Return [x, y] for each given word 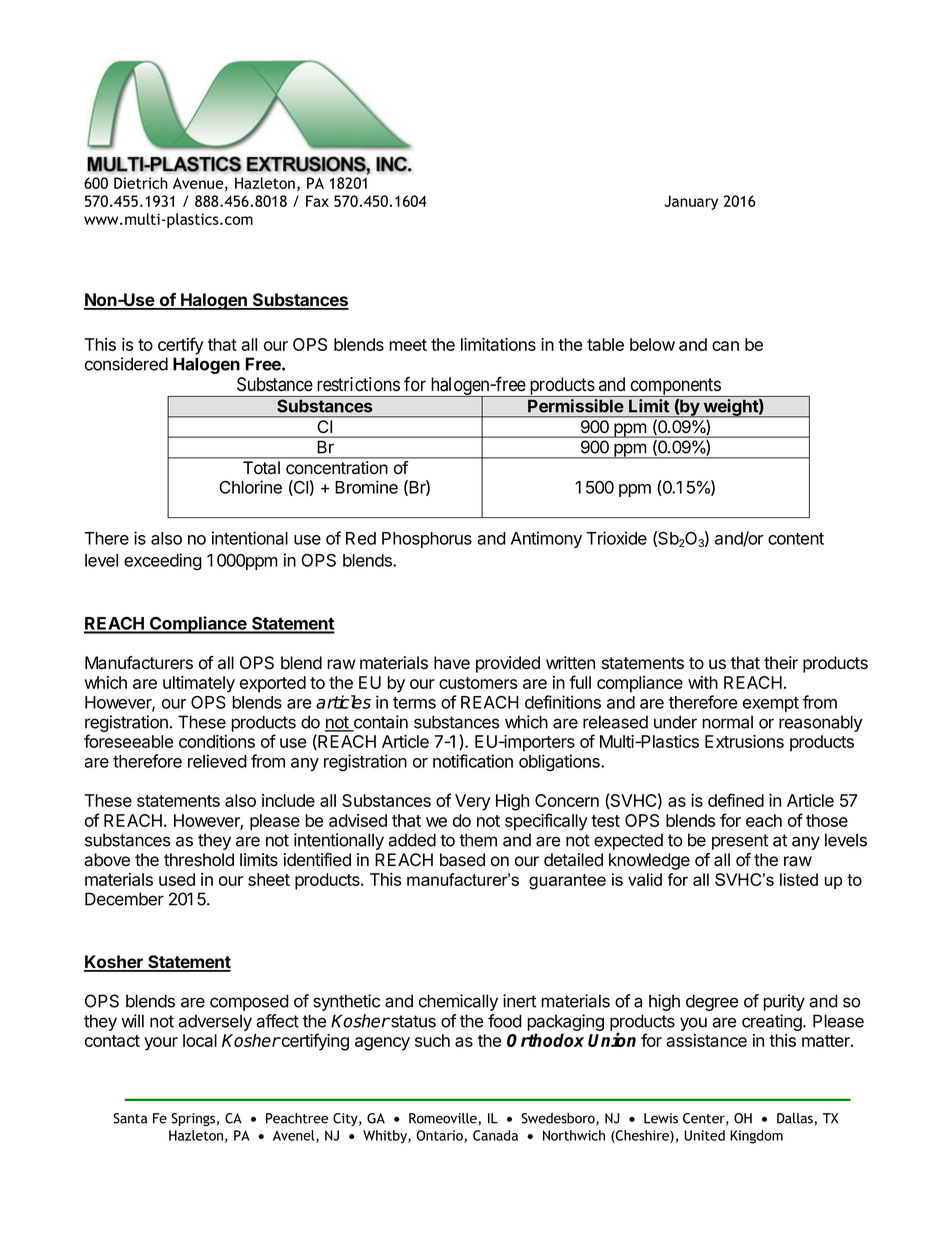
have [452, 663]
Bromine [366, 487]
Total [261, 467]
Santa [130, 1118]
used [177, 879]
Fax [317, 201]
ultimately [199, 684]
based [462, 860]
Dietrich [141, 183]
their [781, 663]
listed [799, 879]
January [691, 202]
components [675, 387]
